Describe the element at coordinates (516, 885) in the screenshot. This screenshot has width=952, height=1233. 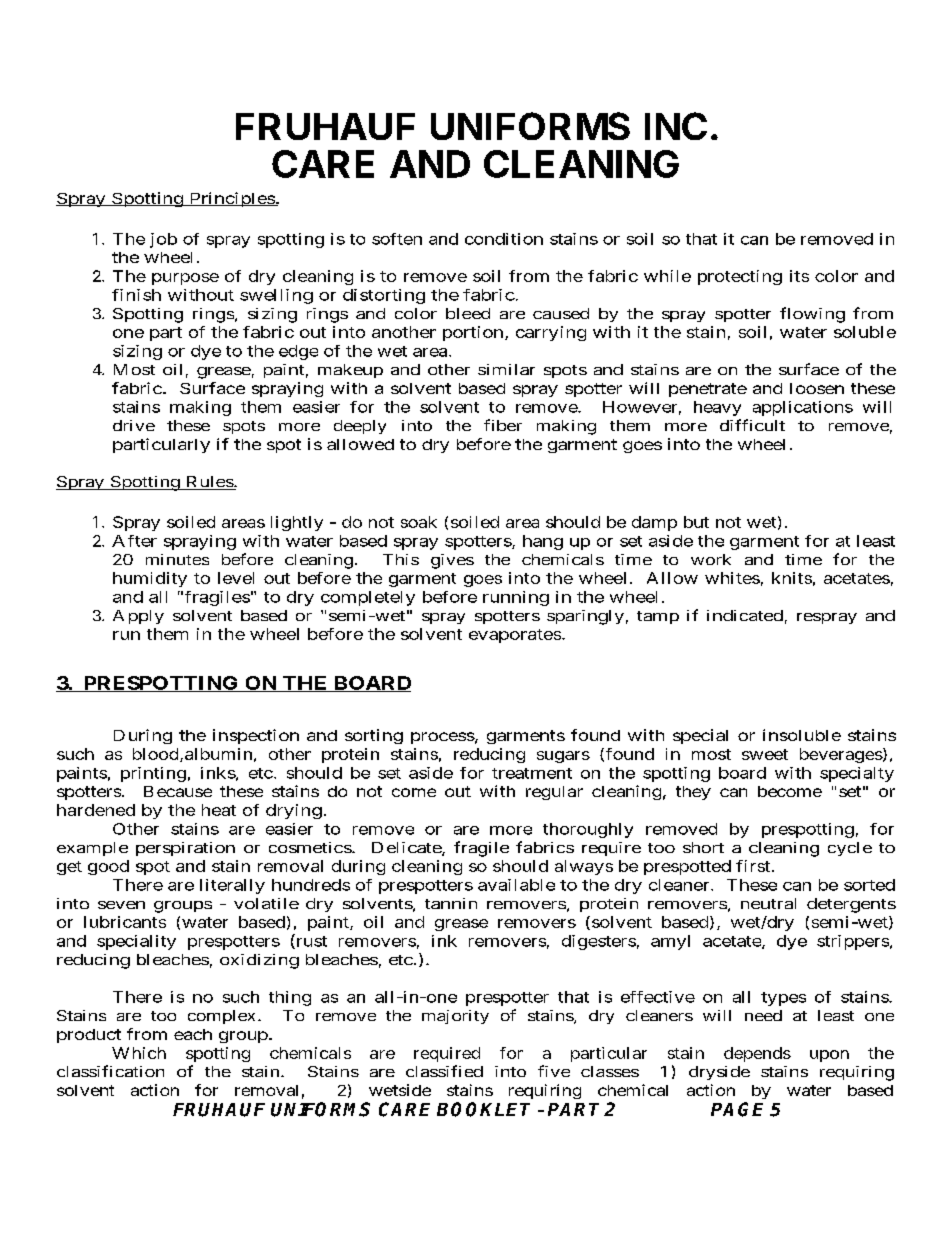
I see `available` at that location.
